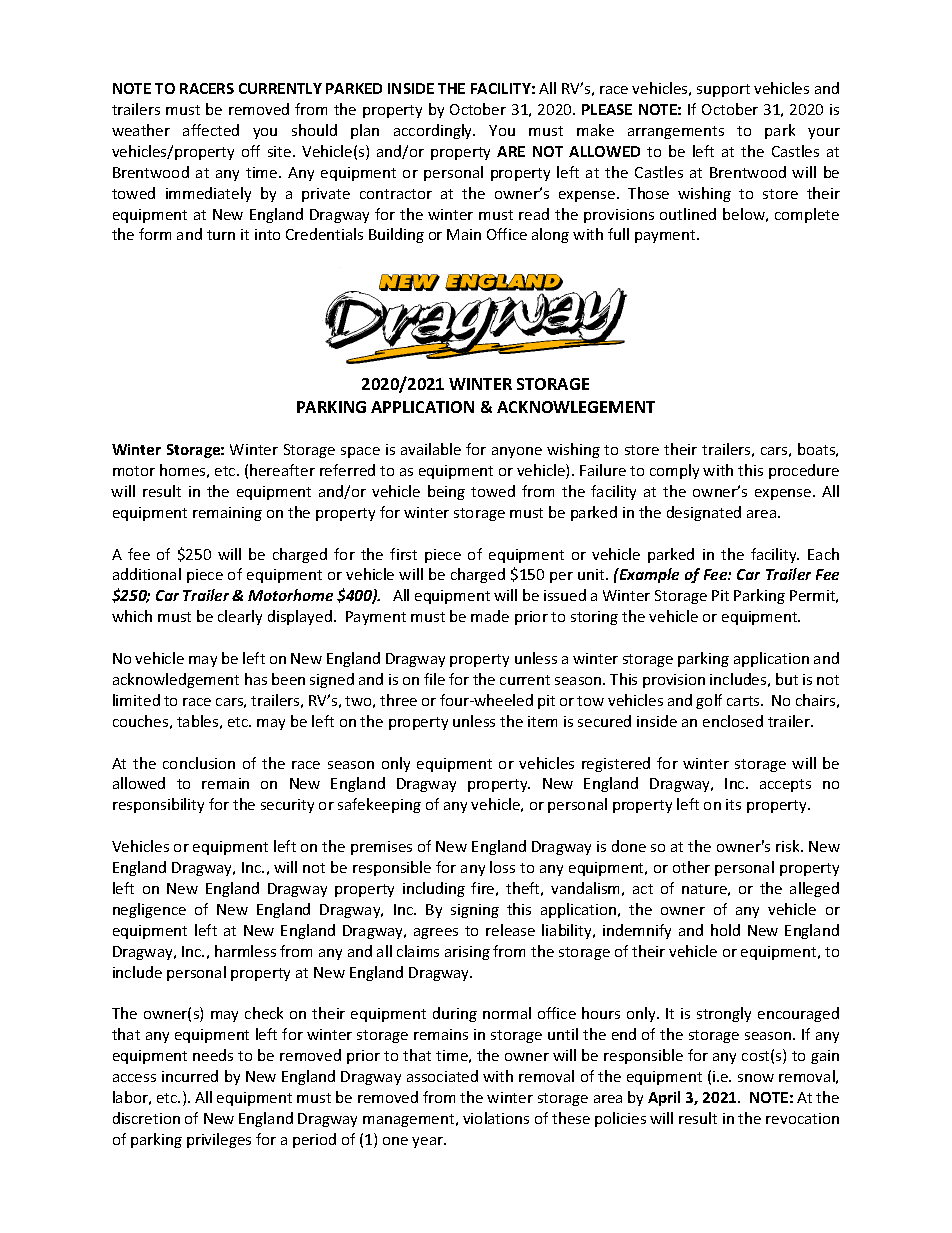 The width and height of the image is (952, 1233). What do you see at coordinates (211, 130) in the image?
I see `affected` at bounding box center [211, 130].
